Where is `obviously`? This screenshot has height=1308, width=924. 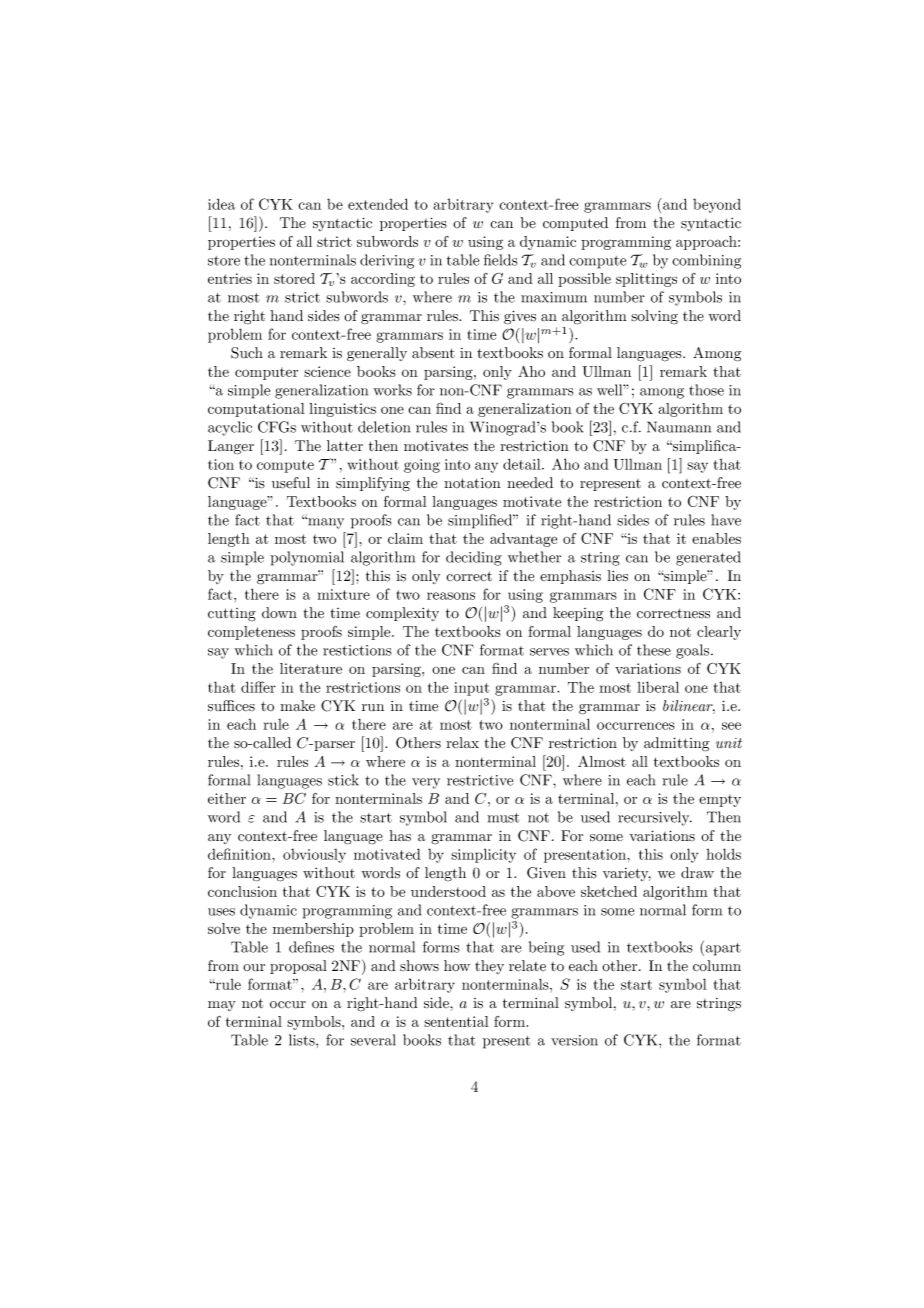
obviously is located at coordinates (314, 855).
